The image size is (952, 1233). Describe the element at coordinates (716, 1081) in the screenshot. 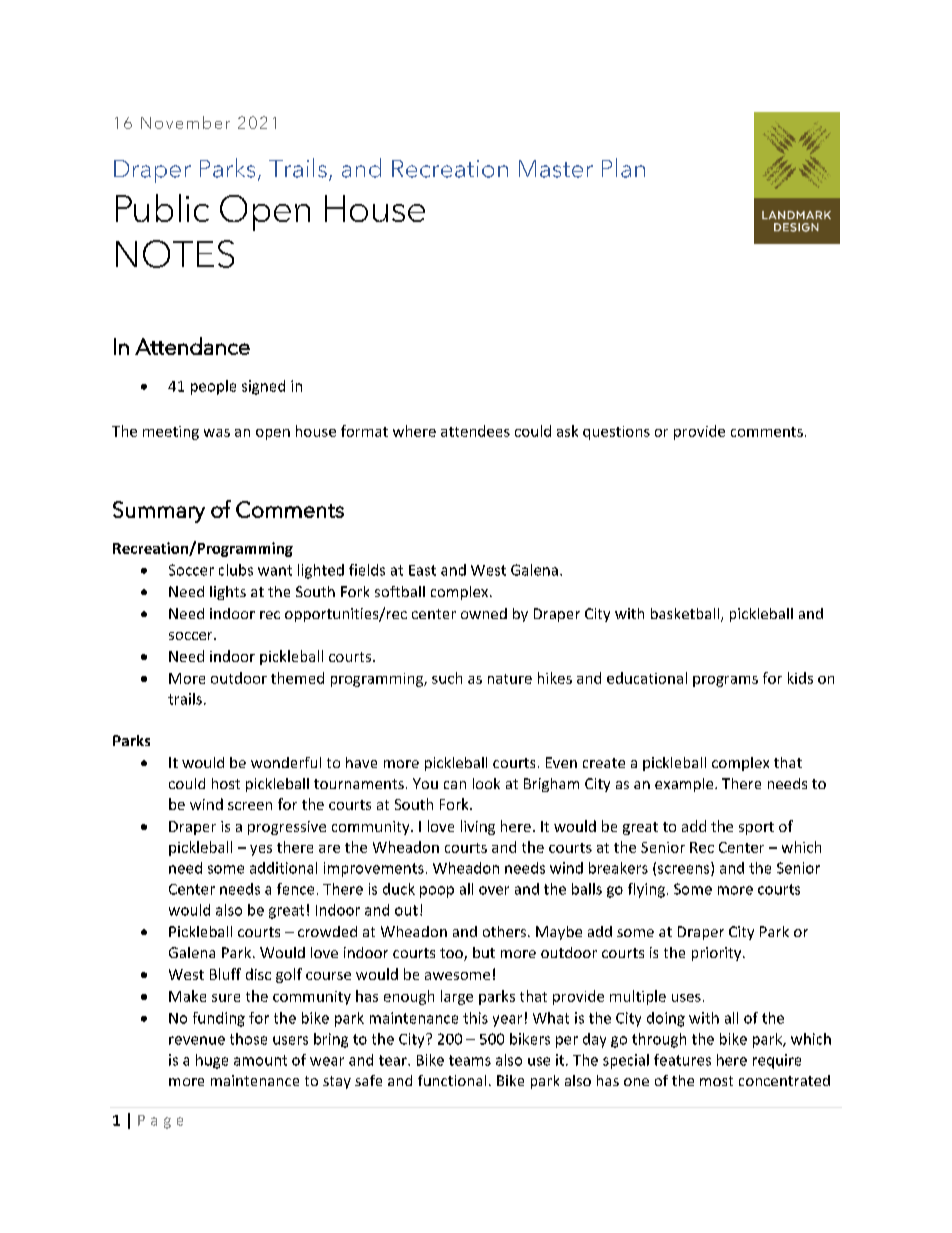

I see `most` at that location.
